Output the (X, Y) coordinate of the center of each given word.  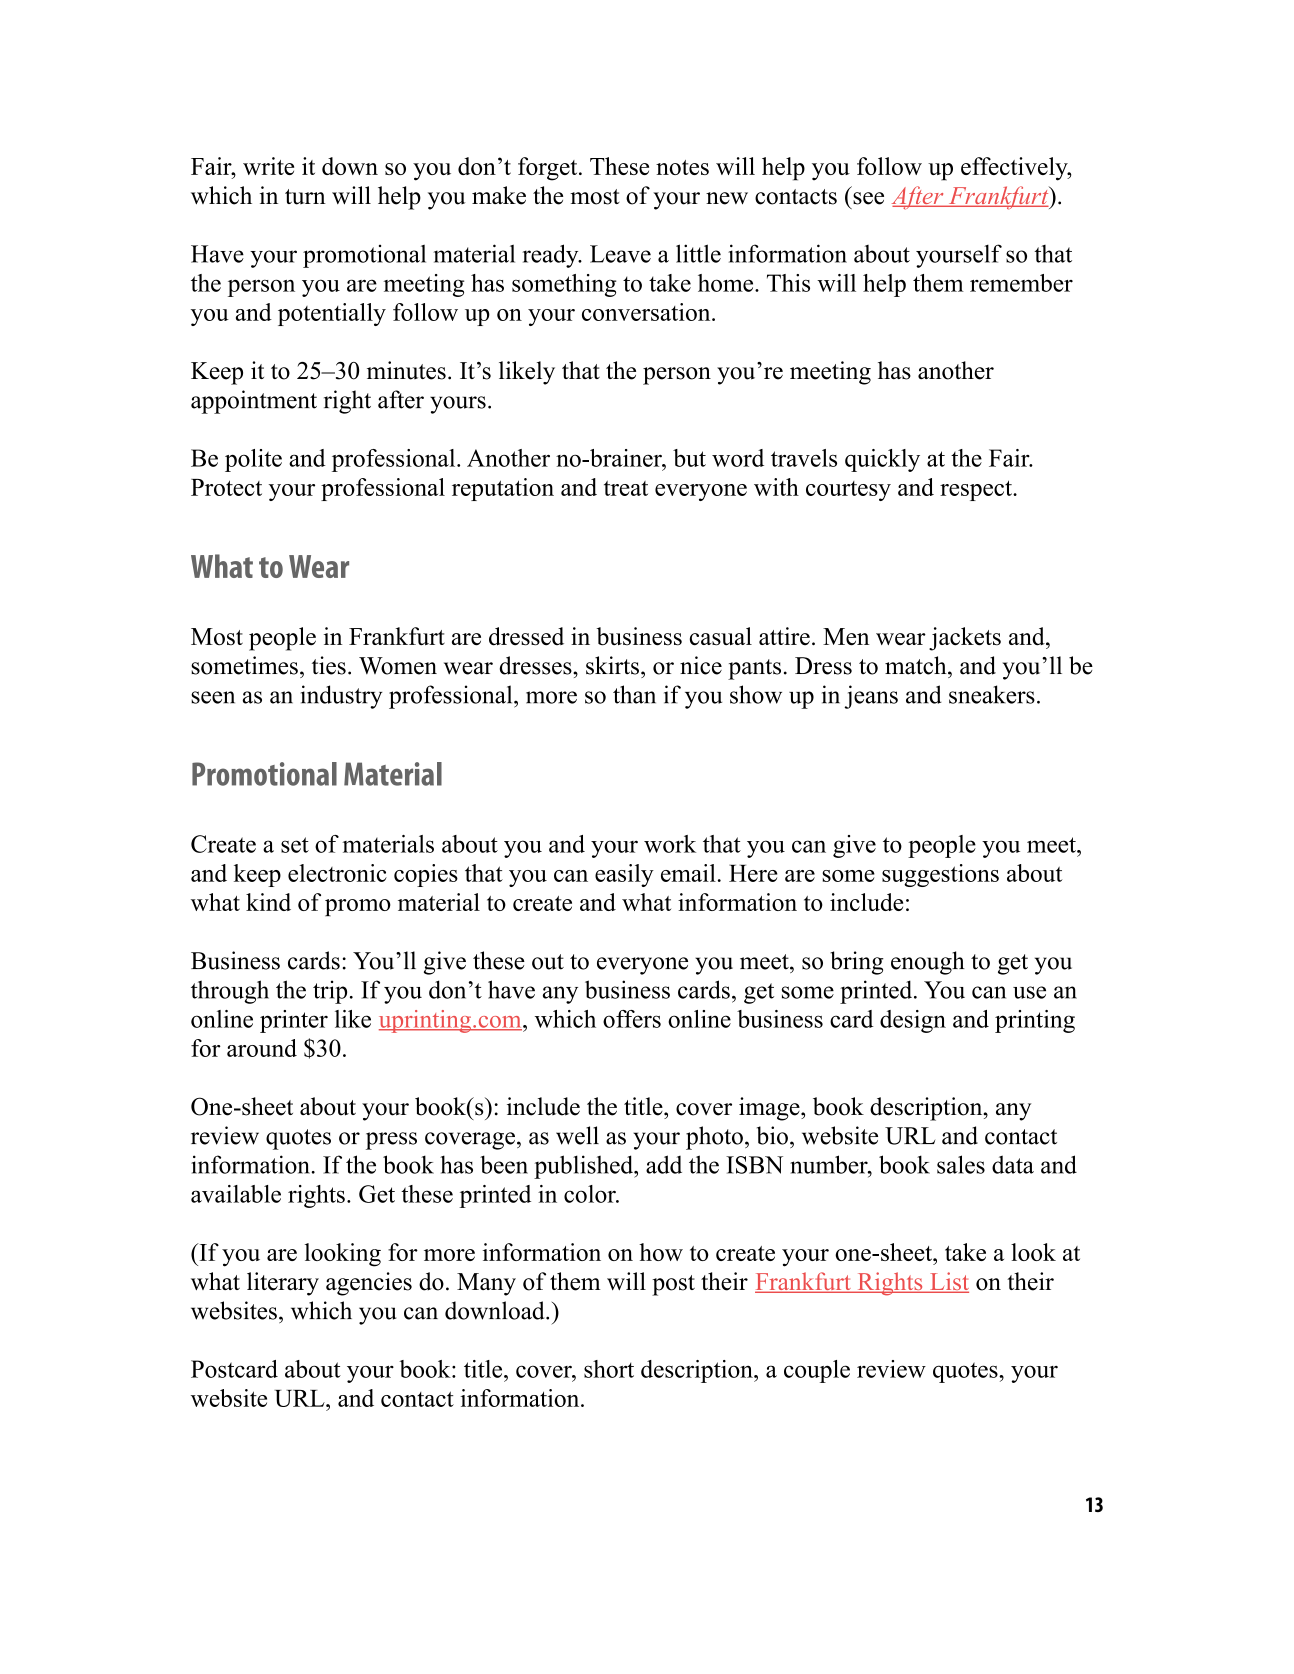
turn (305, 197)
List (948, 1282)
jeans (871, 697)
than (634, 694)
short (609, 1369)
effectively (1015, 169)
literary (283, 1284)
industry (342, 697)
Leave (620, 254)
